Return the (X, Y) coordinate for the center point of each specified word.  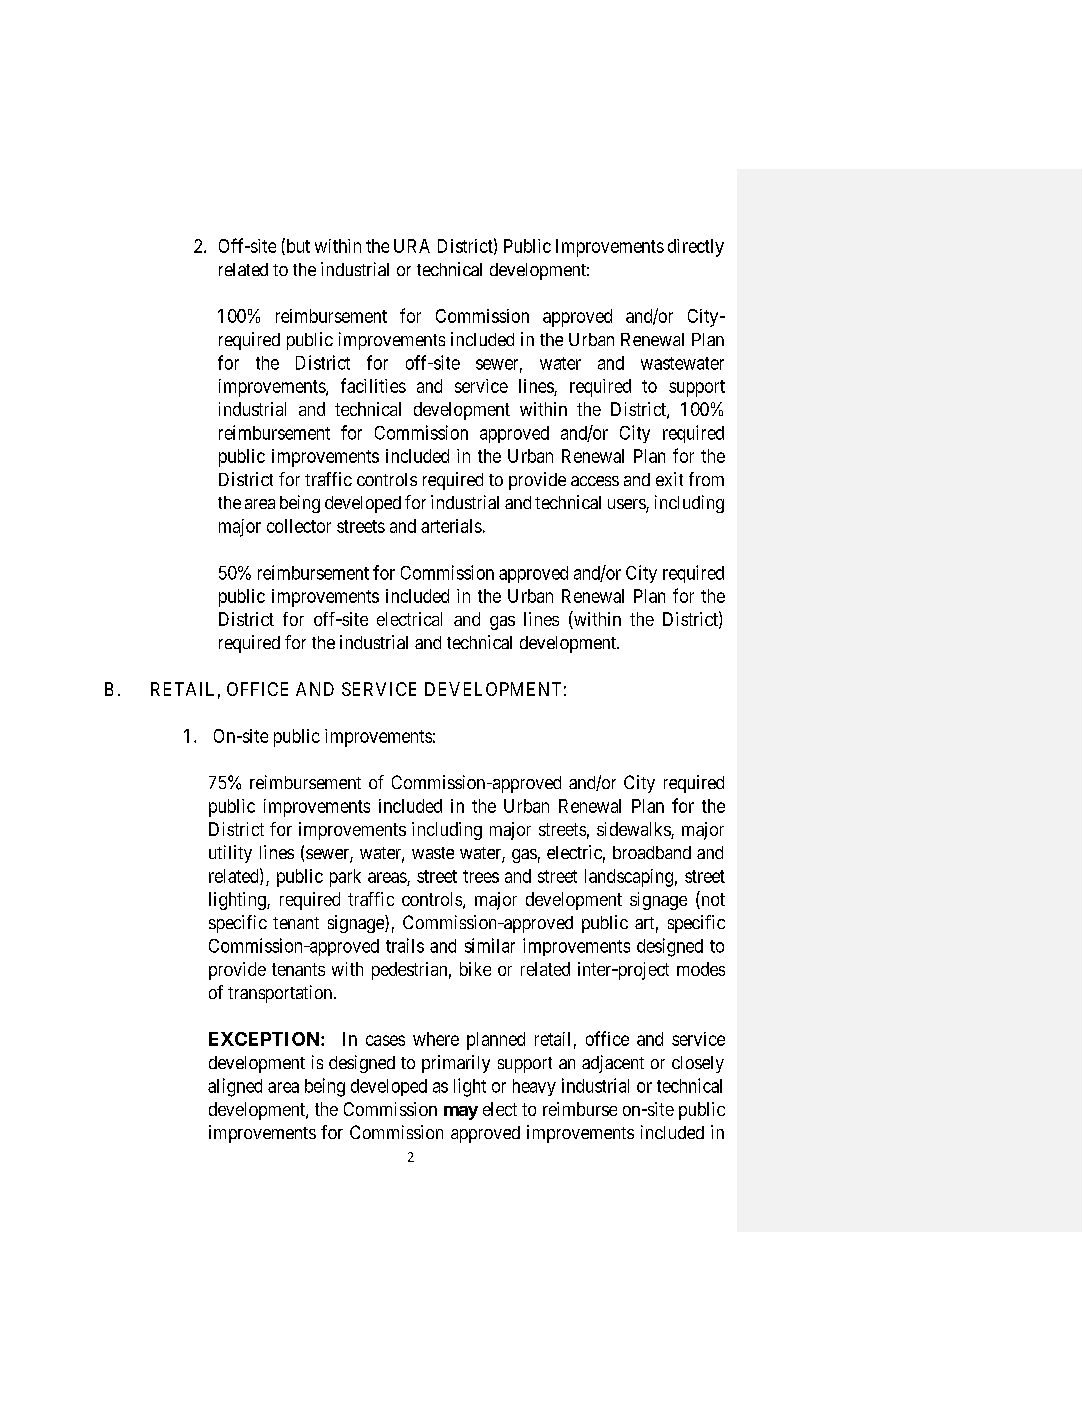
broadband (652, 852)
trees (481, 876)
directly (696, 248)
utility (230, 854)
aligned (235, 1087)
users (627, 505)
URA (412, 246)
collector (299, 526)
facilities (373, 385)
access (595, 481)
